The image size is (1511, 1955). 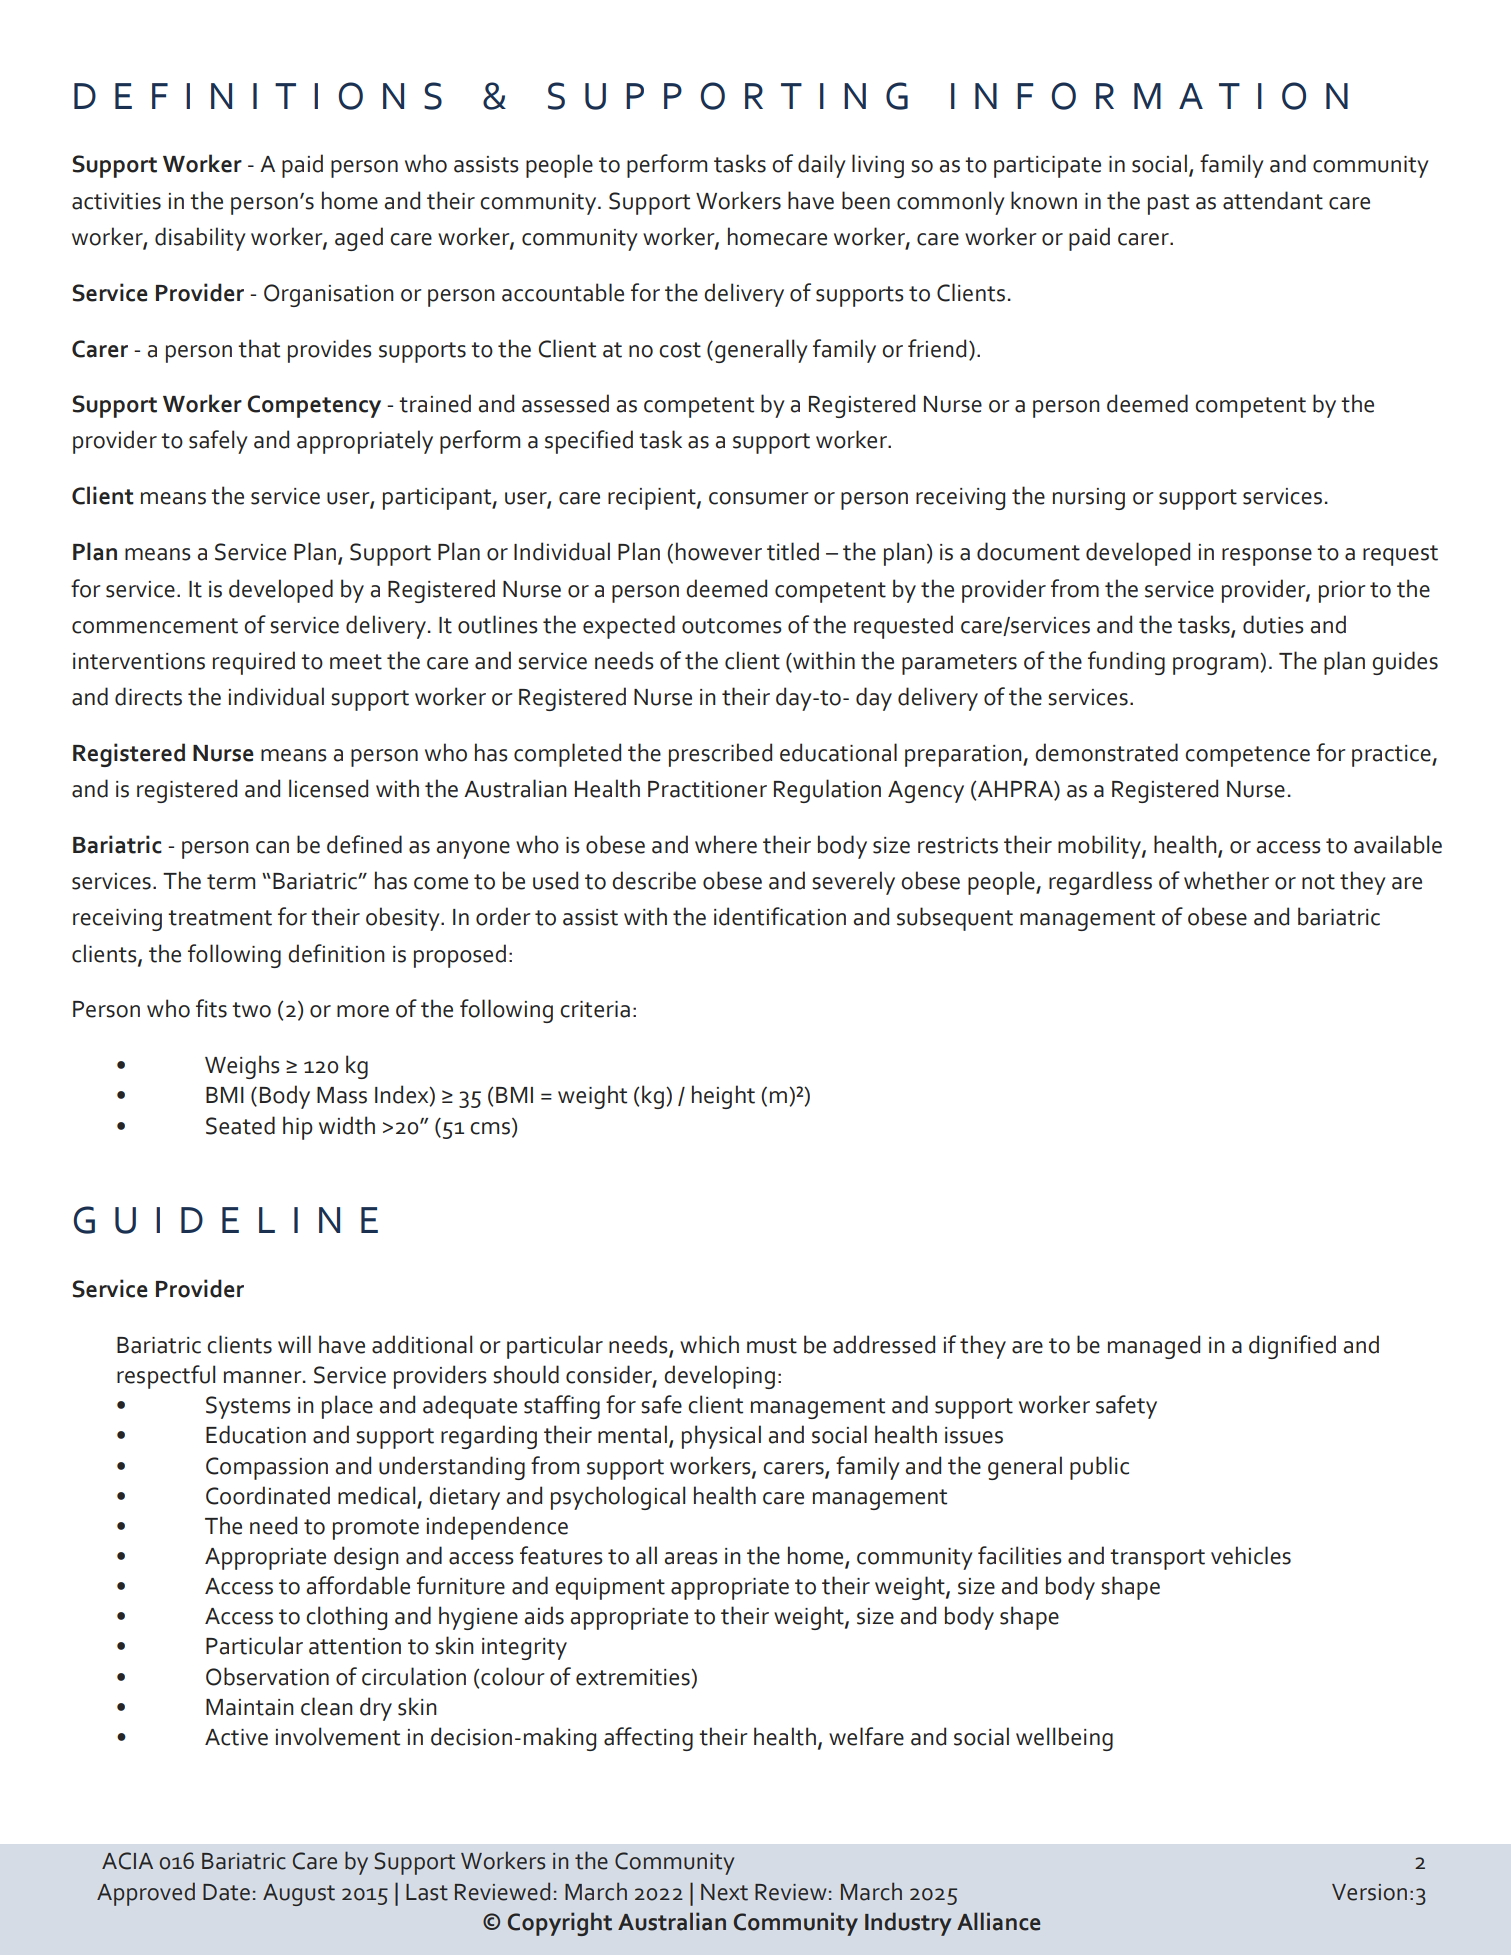 I want to click on disability, so click(x=200, y=239).
